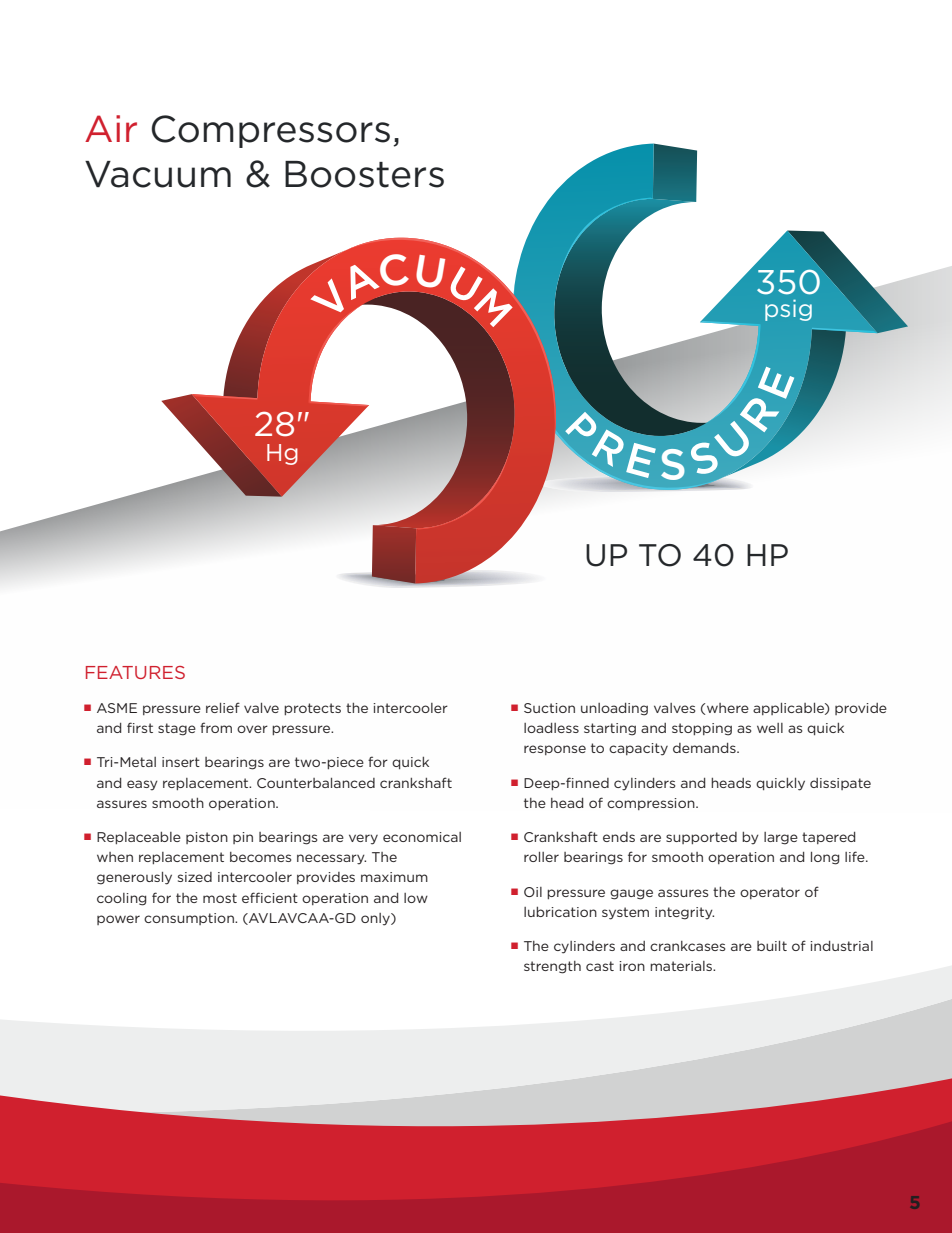  Describe the element at coordinates (190, 919) in the document. I see `consumption` at that location.
